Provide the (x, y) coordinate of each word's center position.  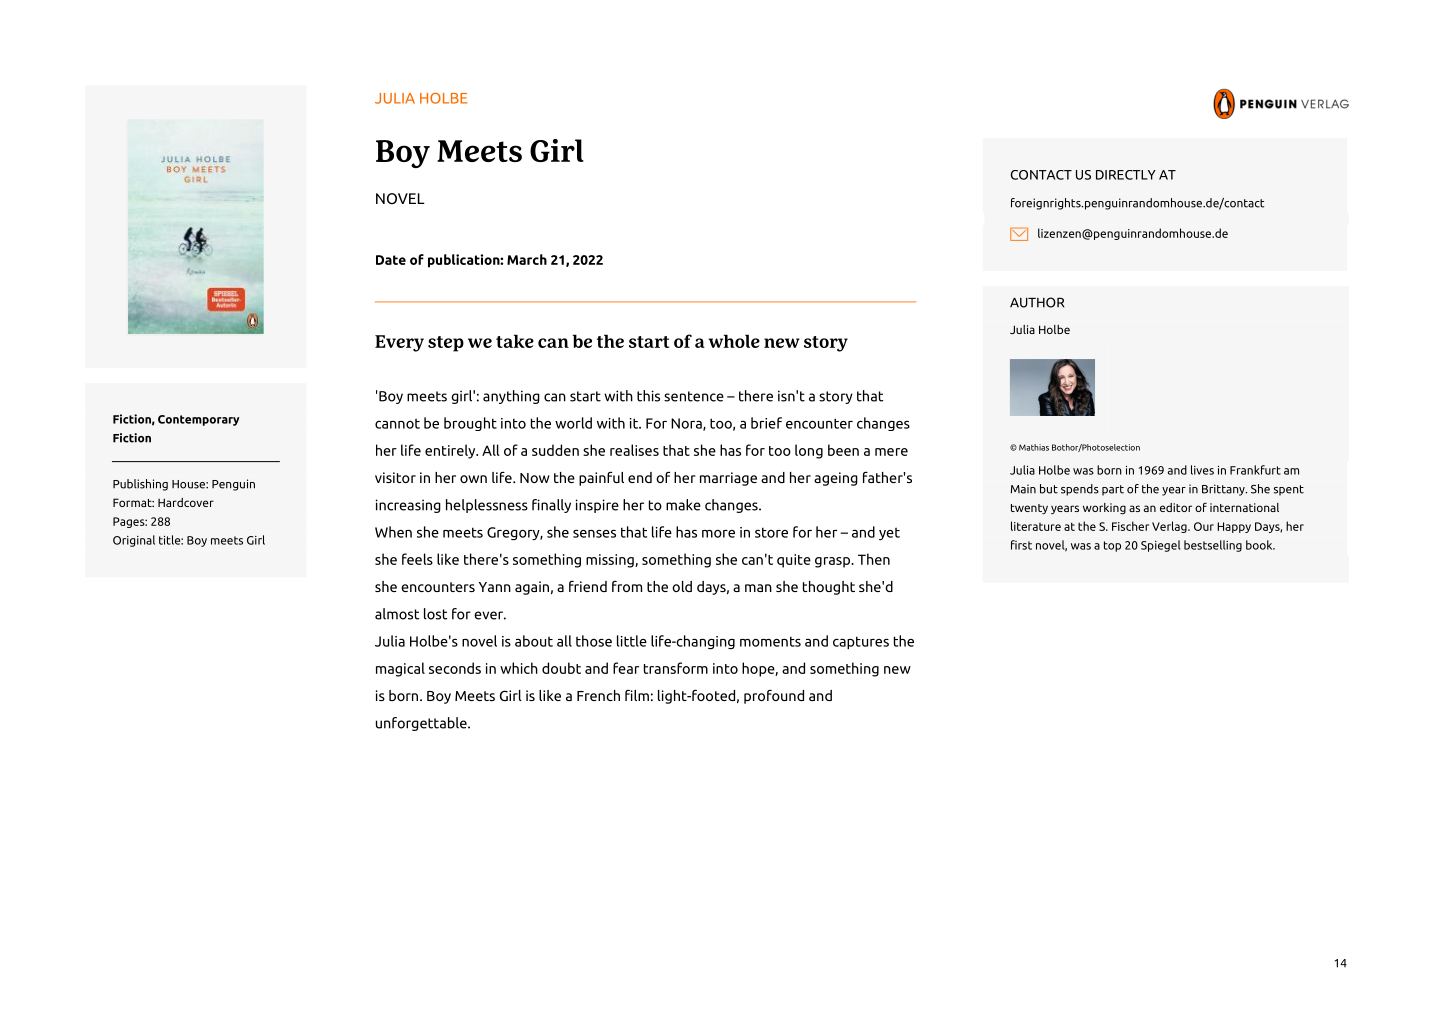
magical (400, 669)
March (527, 259)
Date (391, 260)
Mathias (1034, 447)
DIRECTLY (1126, 175)
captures (861, 643)
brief (766, 423)
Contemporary (199, 420)
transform (676, 668)
